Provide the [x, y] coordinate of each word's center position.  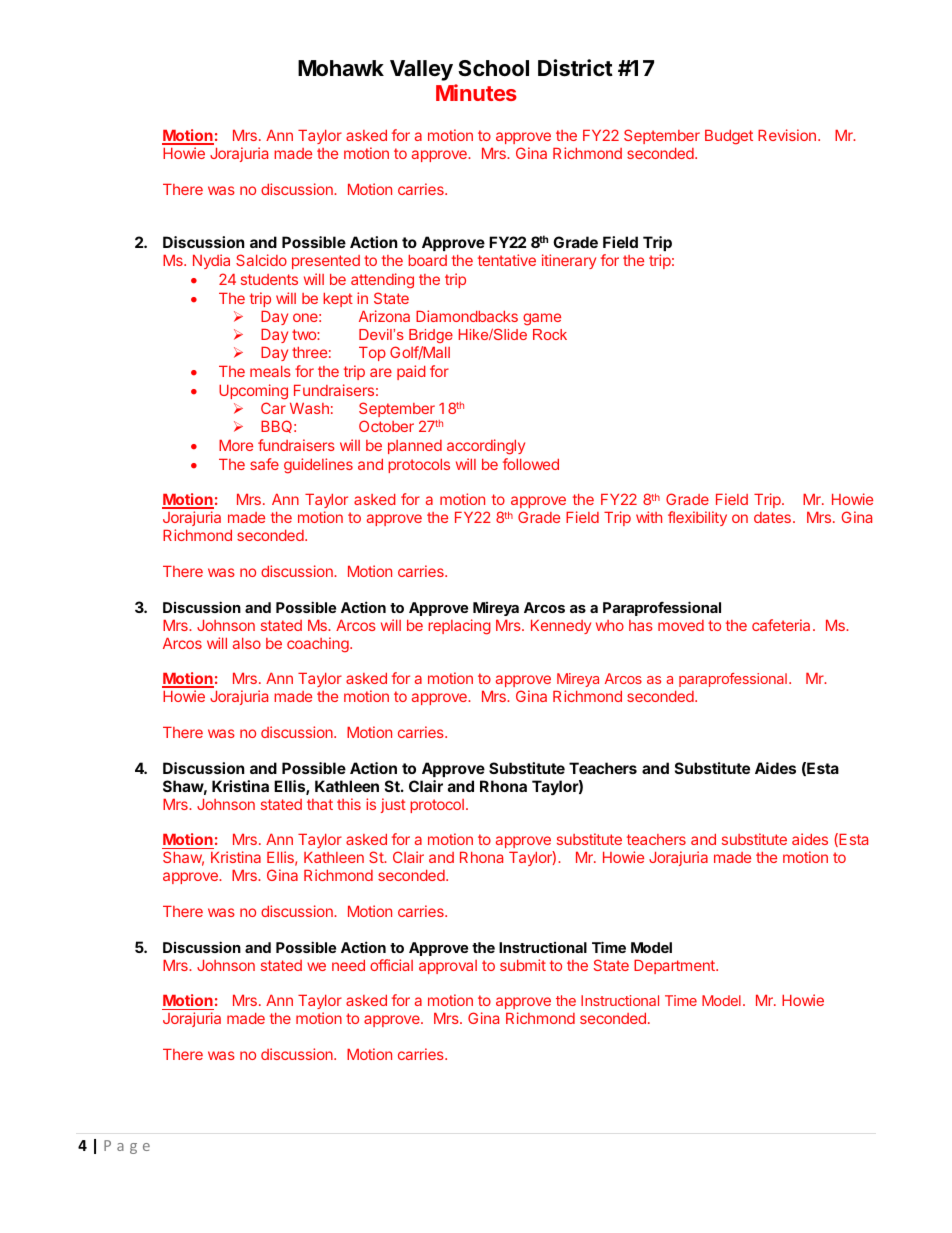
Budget [729, 137]
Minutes [476, 92]
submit [523, 965]
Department [675, 967]
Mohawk [341, 68]
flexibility [697, 518]
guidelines [318, 466]
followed [531, 464]
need [348, 965]
